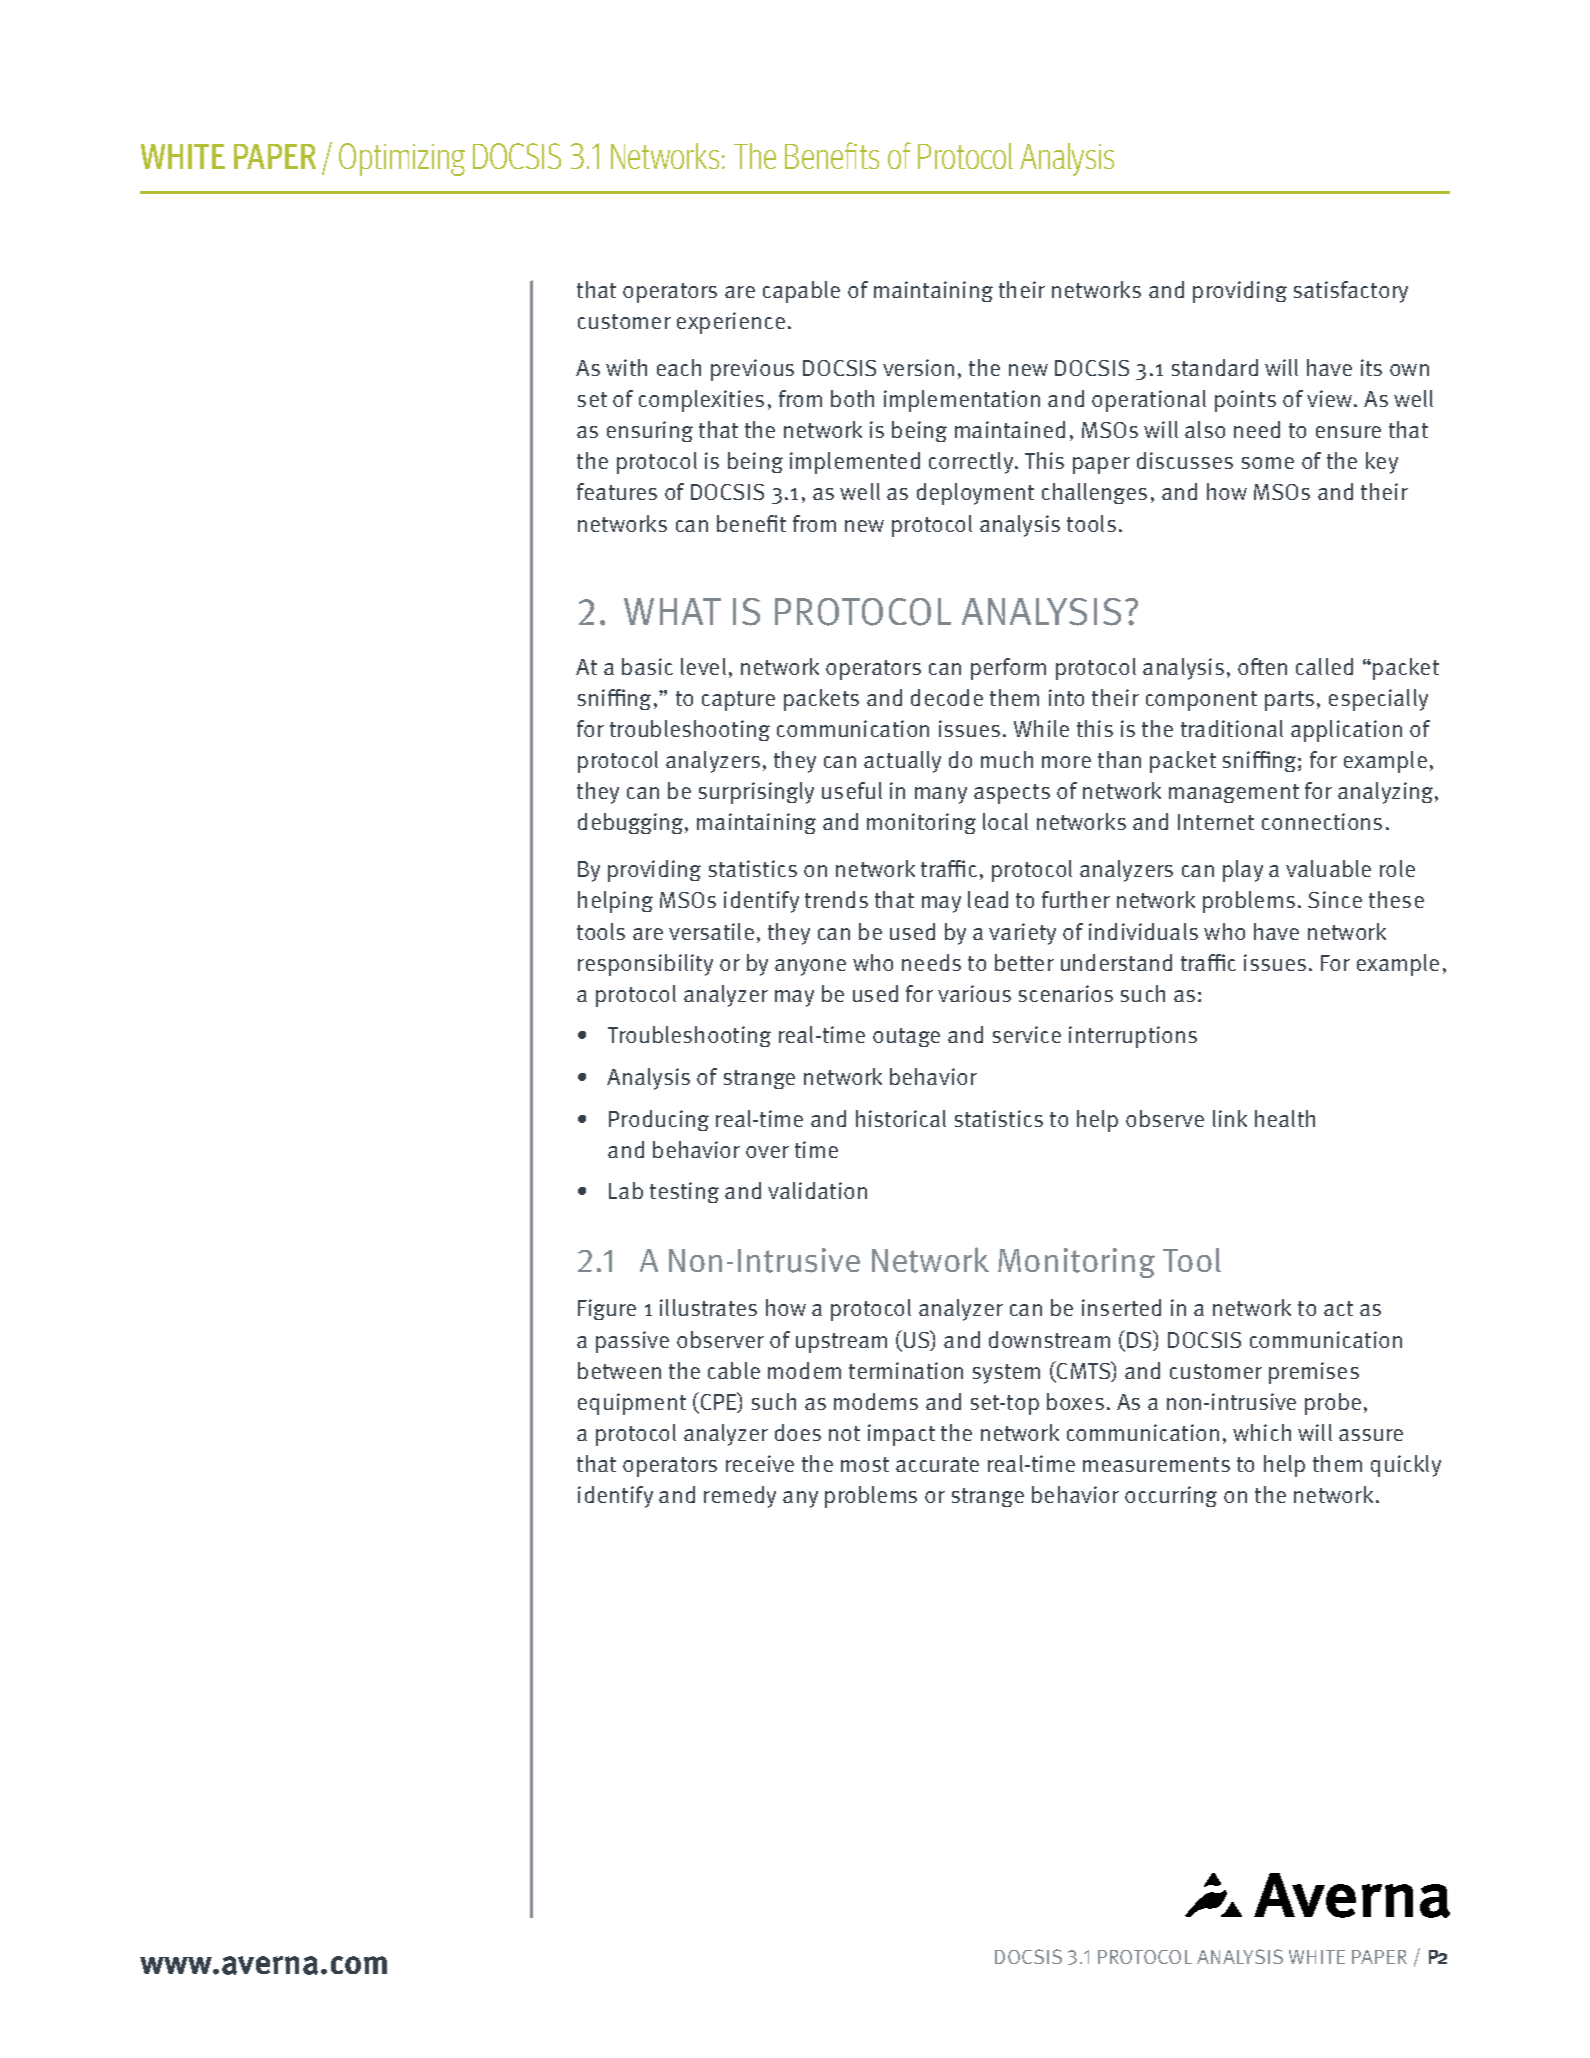 The height and width of the page is (2058, 1590). I want to click on which, so click(1262, 1432).
